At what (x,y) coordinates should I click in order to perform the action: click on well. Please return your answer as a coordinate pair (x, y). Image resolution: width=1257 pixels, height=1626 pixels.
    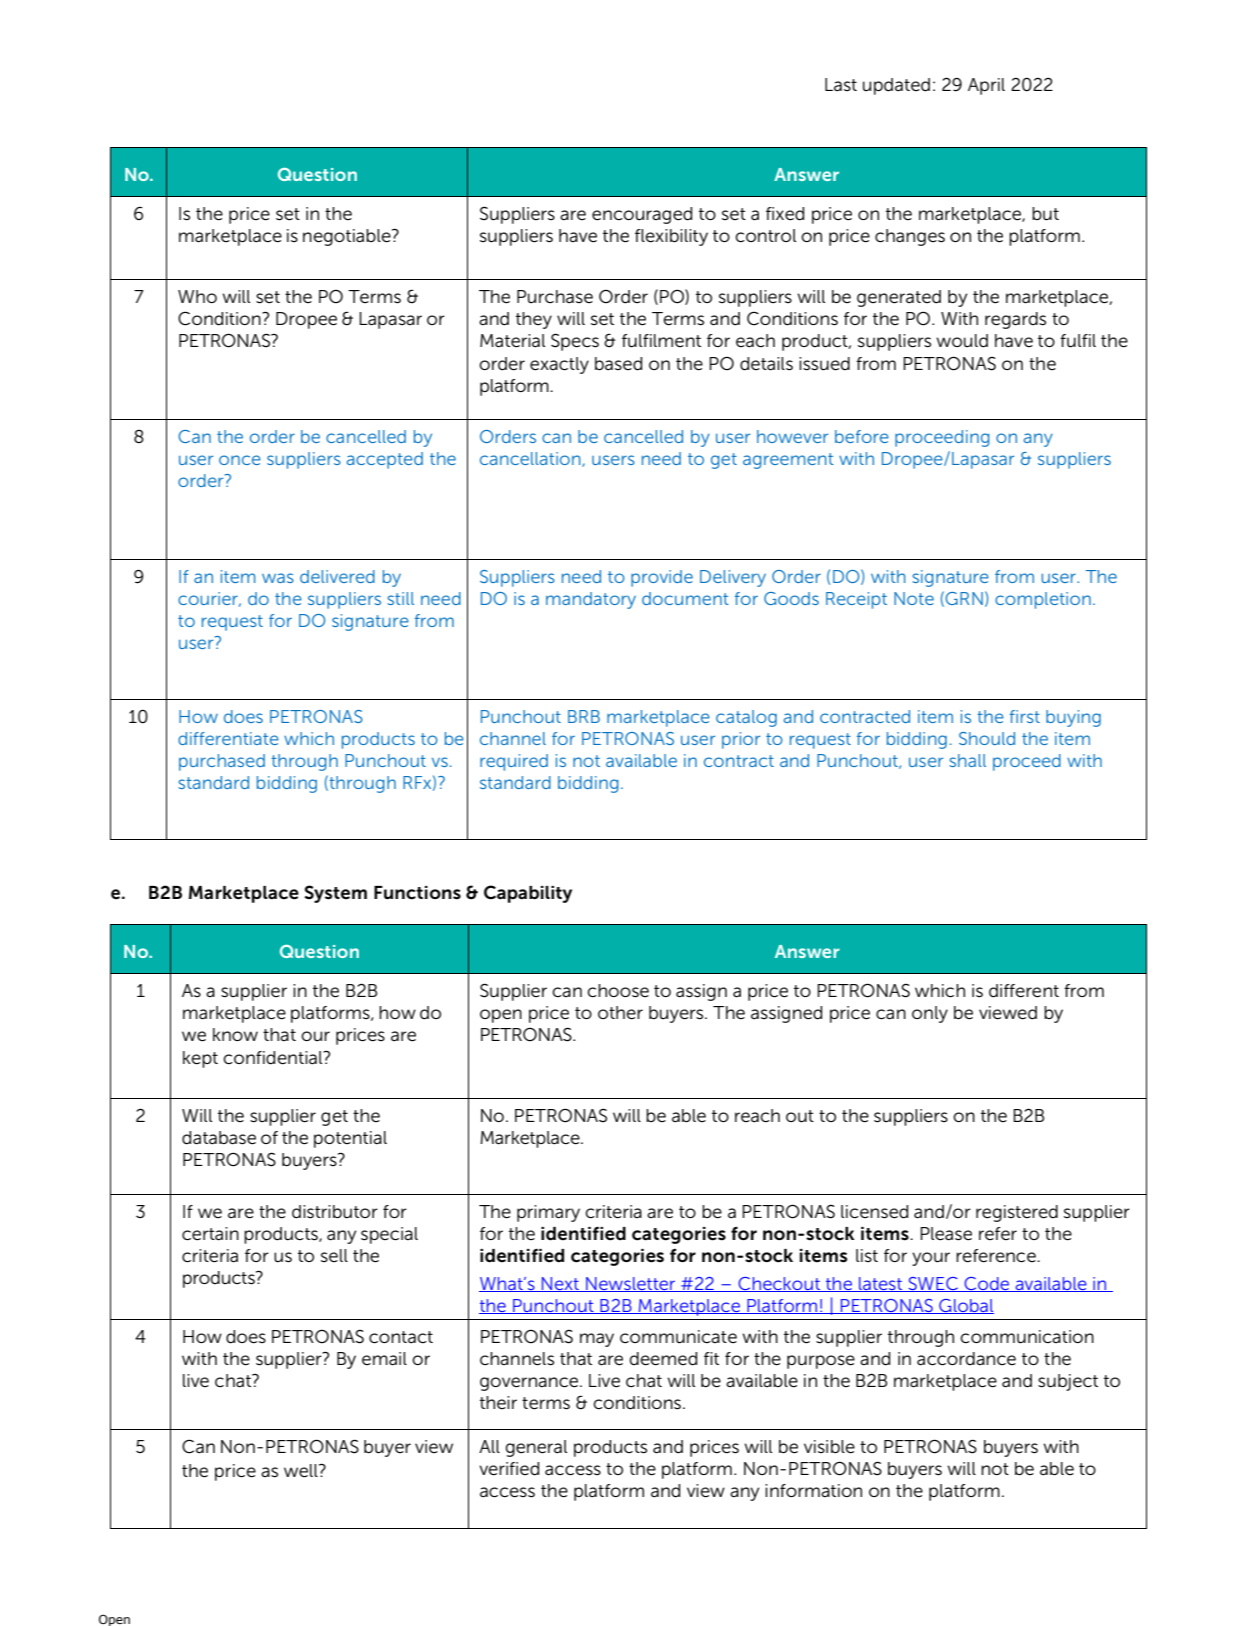
    Looking at the image, I should click on (302, 1471).
